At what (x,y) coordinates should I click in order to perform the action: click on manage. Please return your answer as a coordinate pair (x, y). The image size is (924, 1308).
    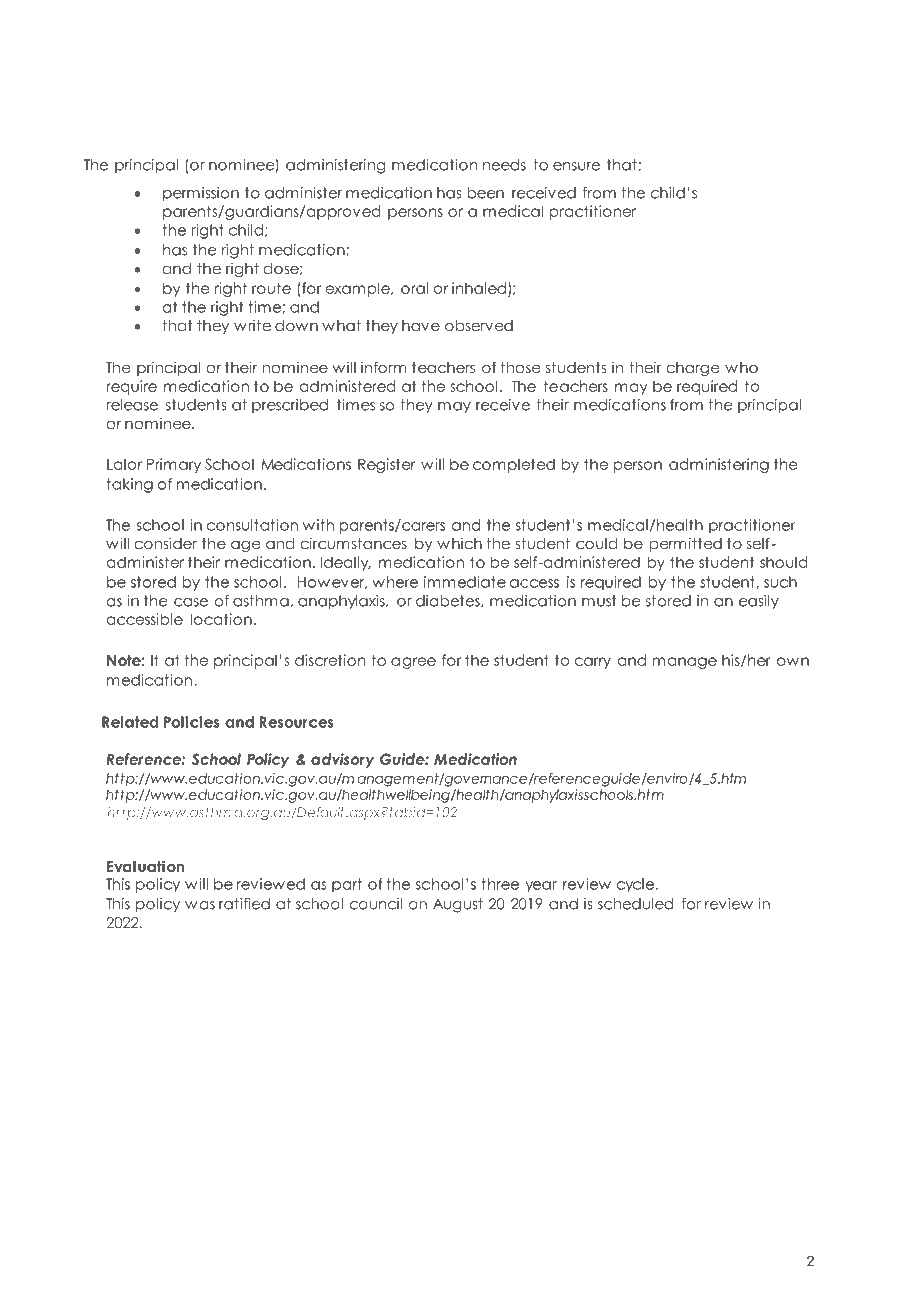
    Looking at the image, I should click on (685, 663).
